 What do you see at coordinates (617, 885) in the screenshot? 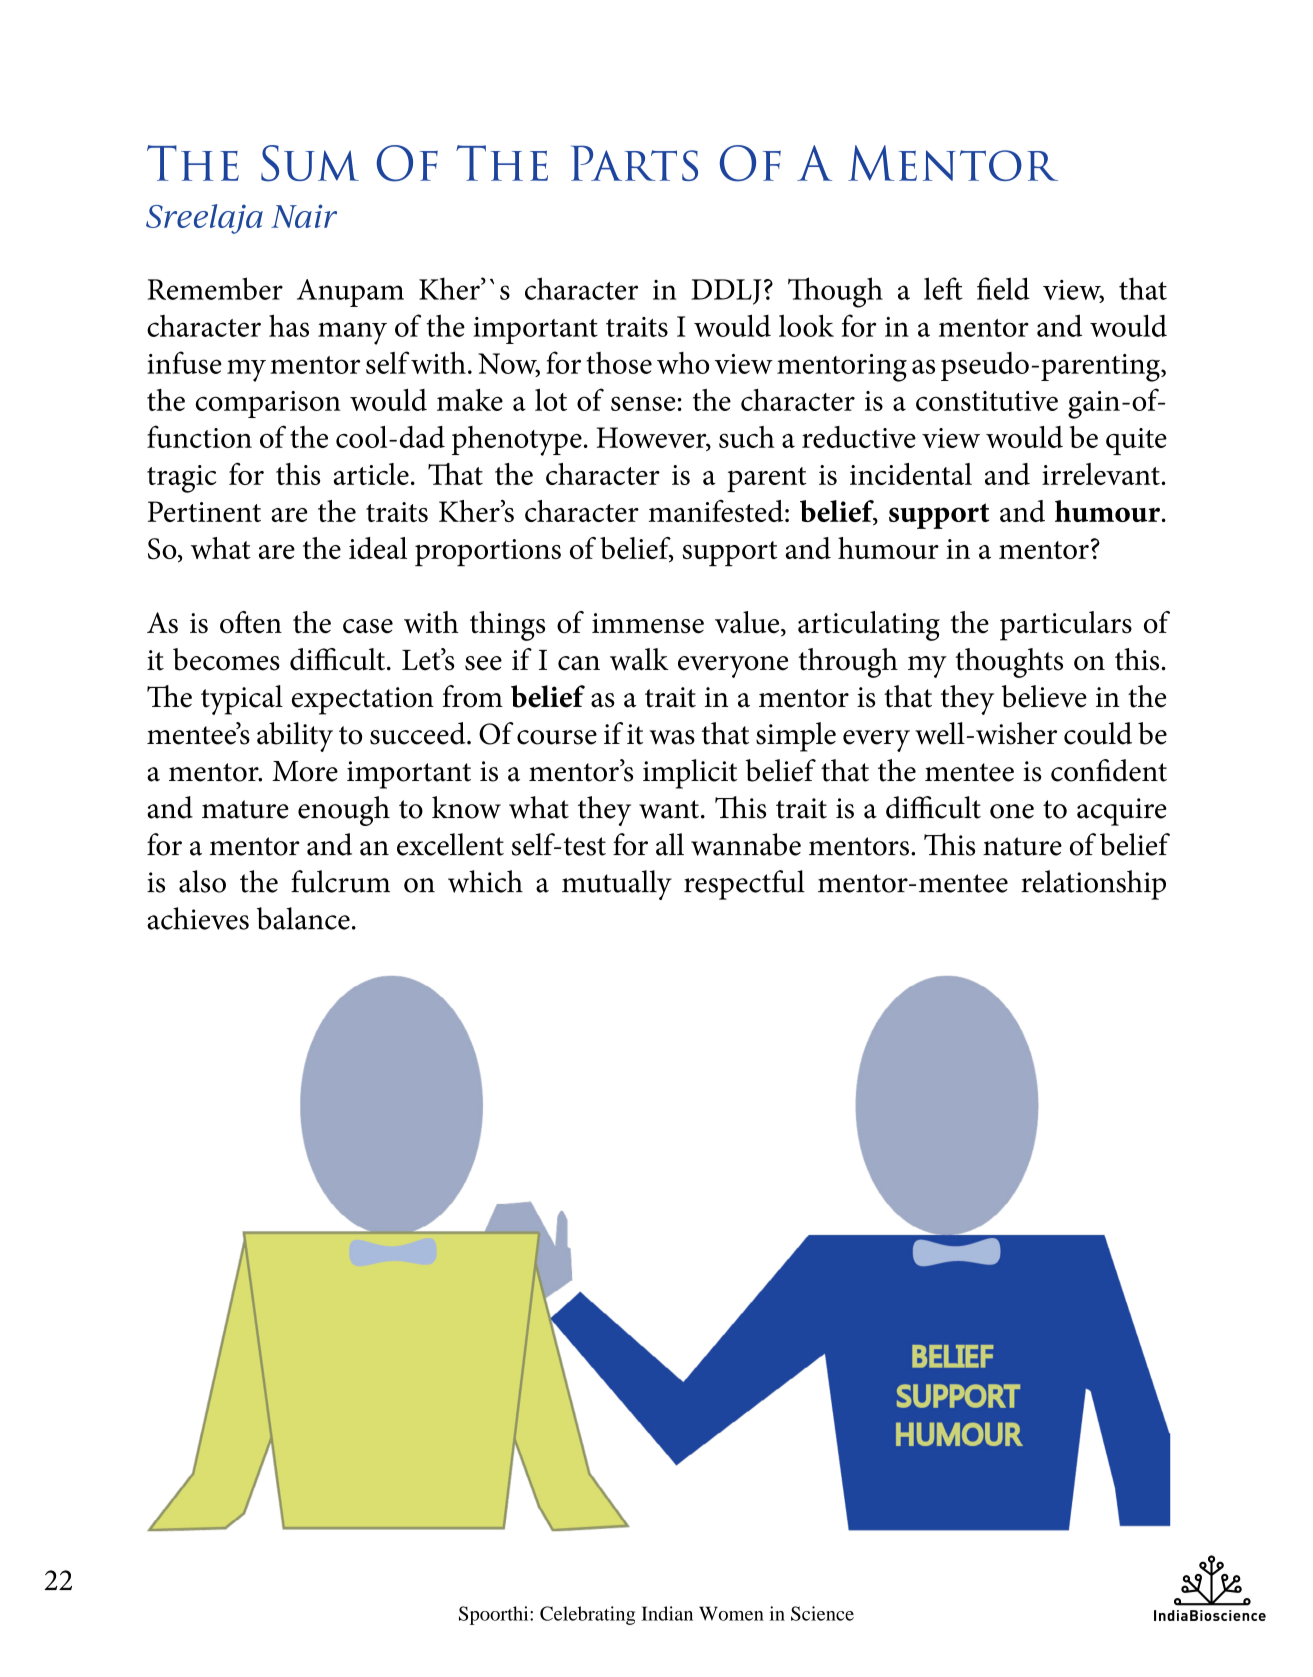
I see `mutually` at bounding box center [617, 885].
